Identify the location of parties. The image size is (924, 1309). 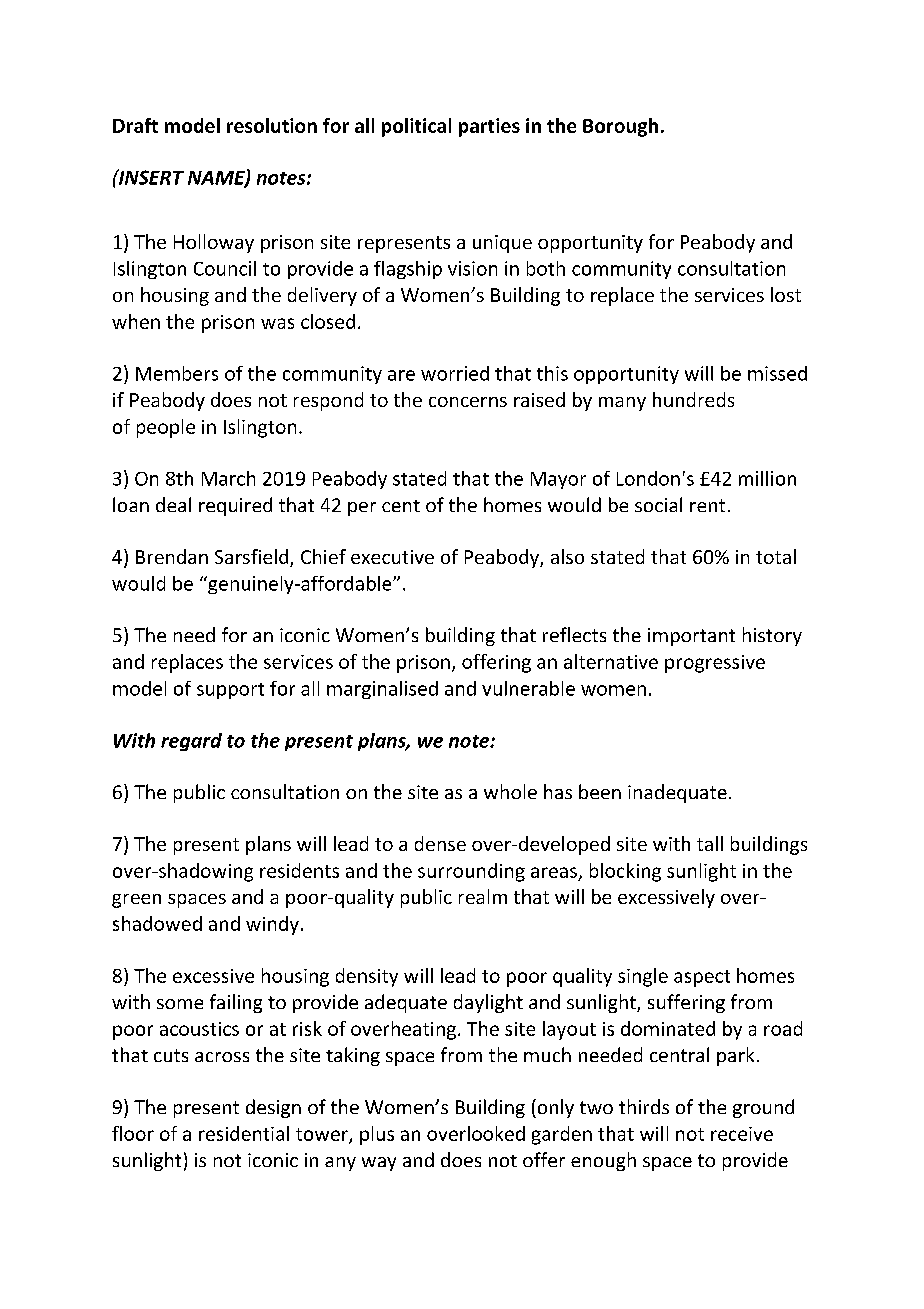
(489, 127).
